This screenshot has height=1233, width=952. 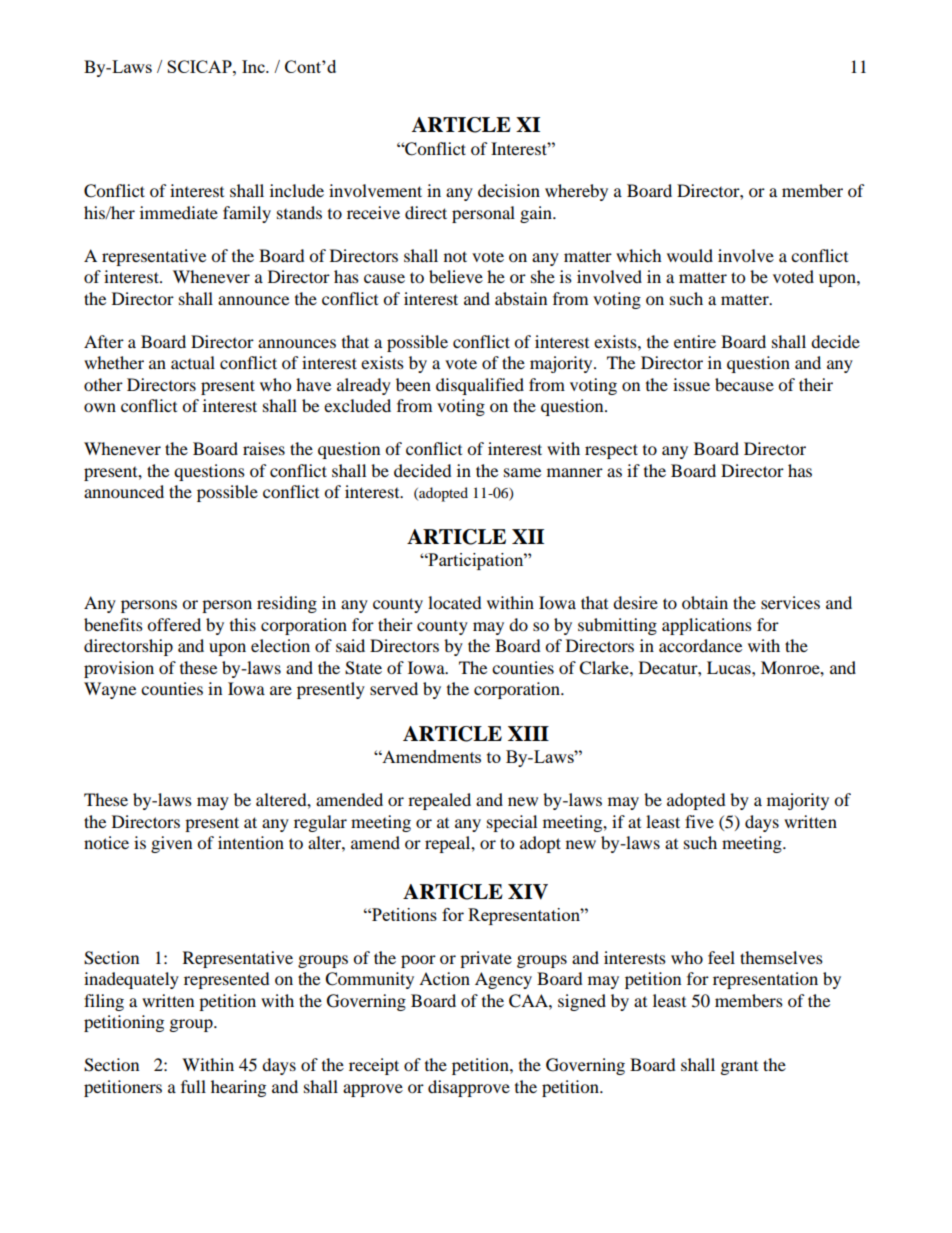 What do you see at coordinates (690, 255) in the screenshot?
I see `would` at bounding box center [690, 255].
